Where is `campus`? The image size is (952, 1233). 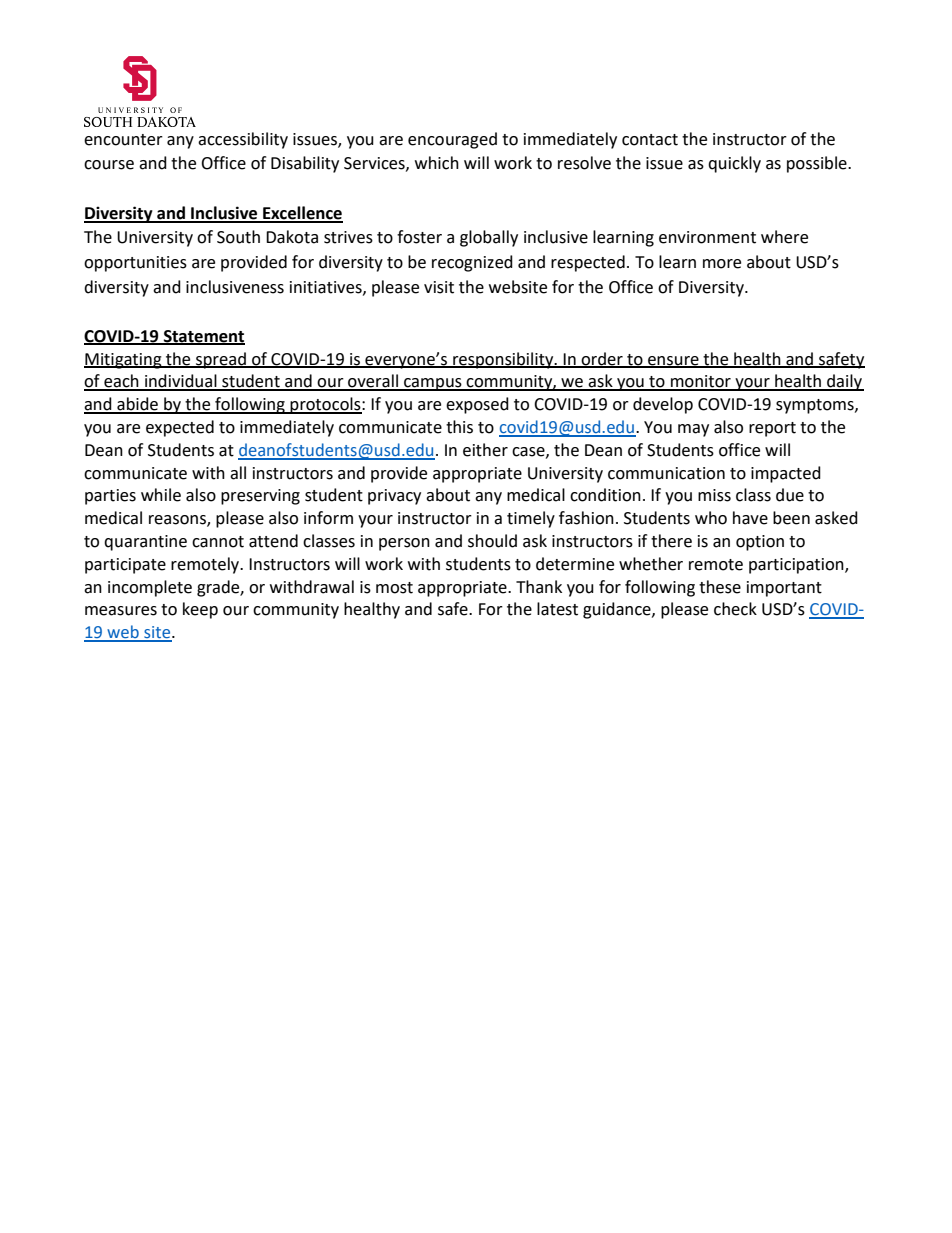
campus is located at coordinates (433, 384).
